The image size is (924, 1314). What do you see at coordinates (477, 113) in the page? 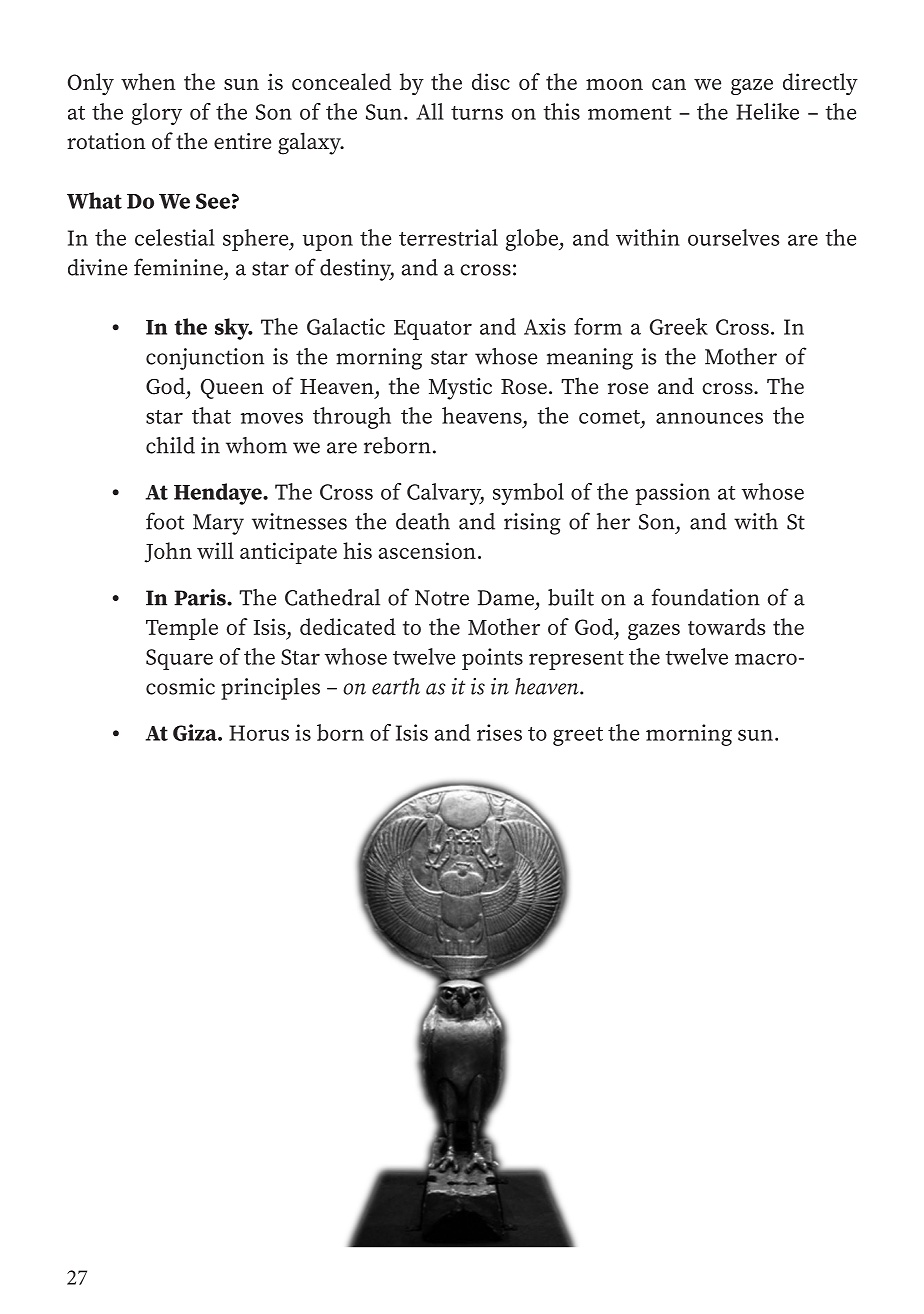
I see `turns` at bounding box center [477, 113].
